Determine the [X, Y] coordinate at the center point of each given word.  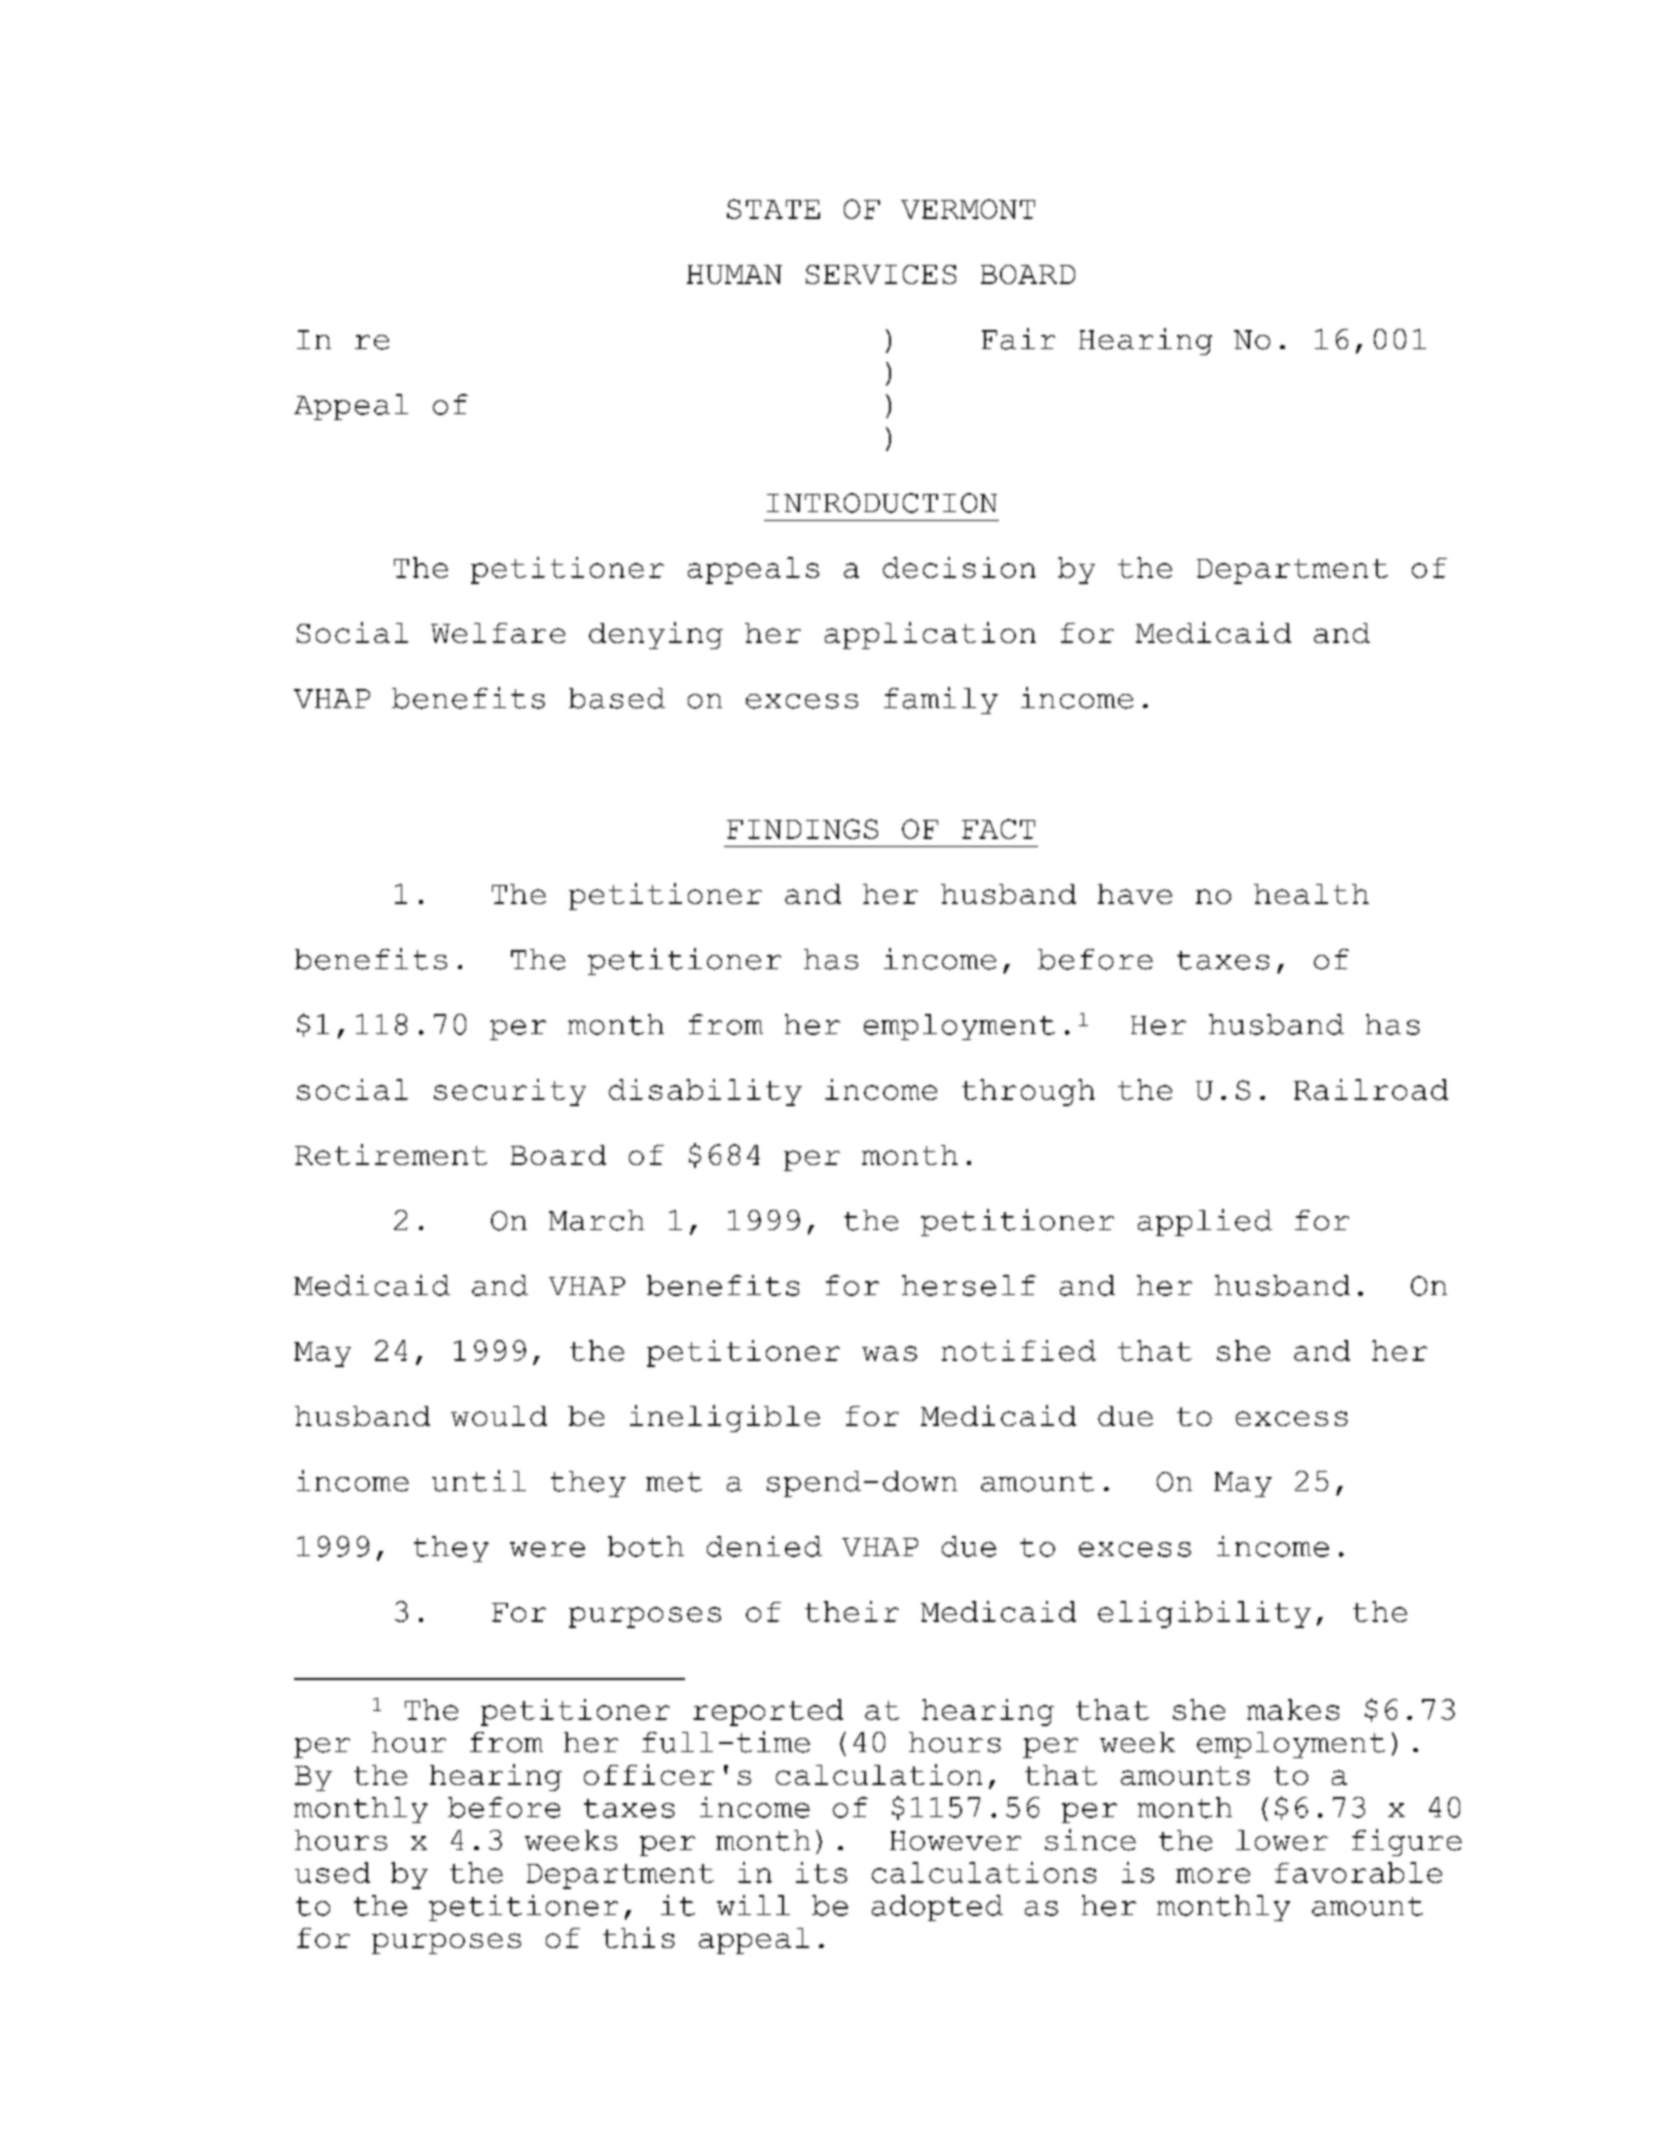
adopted [937, 1908]
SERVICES [881, 274]
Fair [1018, 339]
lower [1282, 1840]
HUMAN [734, 274]
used [332, 1872]
